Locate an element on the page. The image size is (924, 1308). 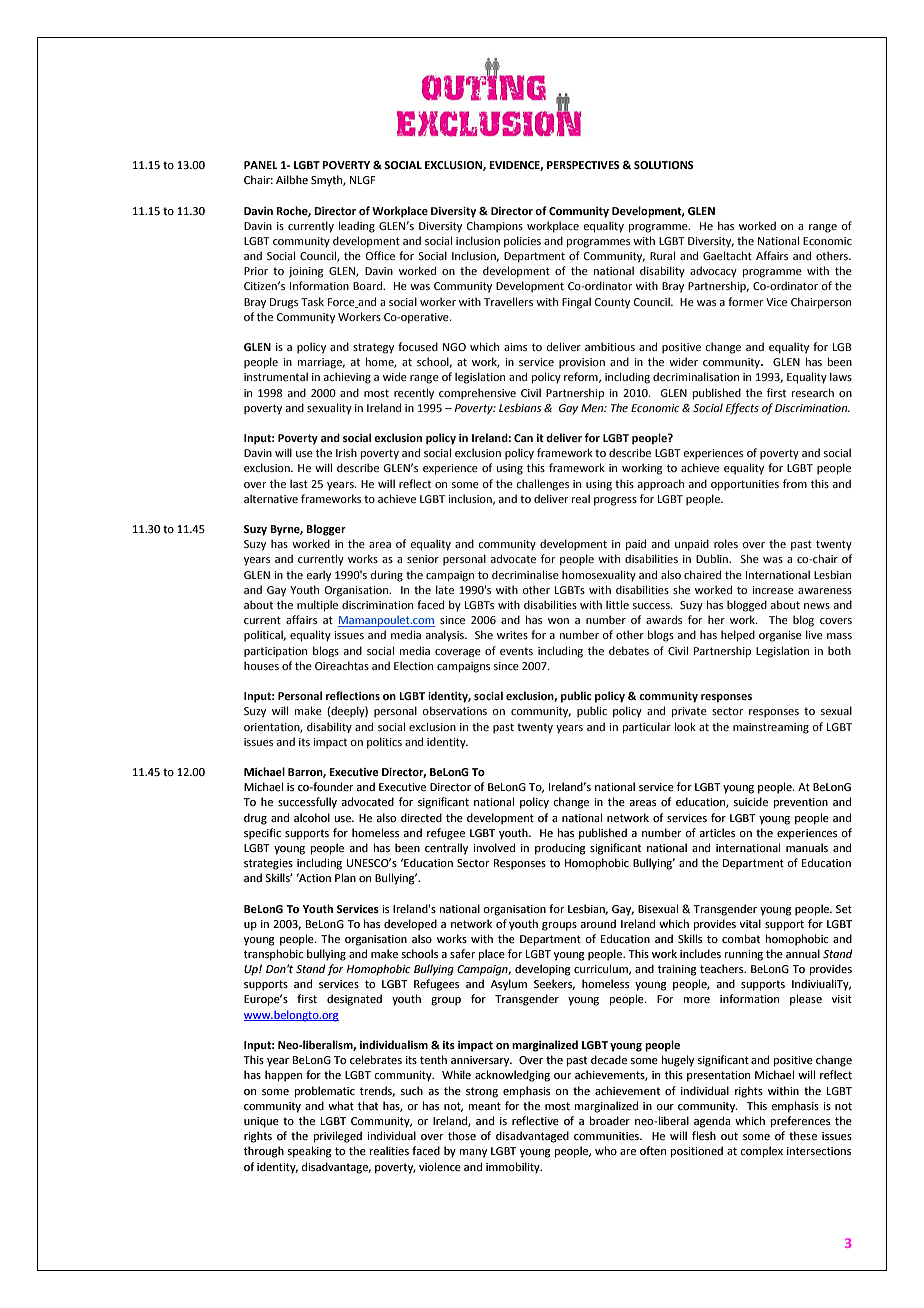
alcohol is located at coordinates (312, 817).
